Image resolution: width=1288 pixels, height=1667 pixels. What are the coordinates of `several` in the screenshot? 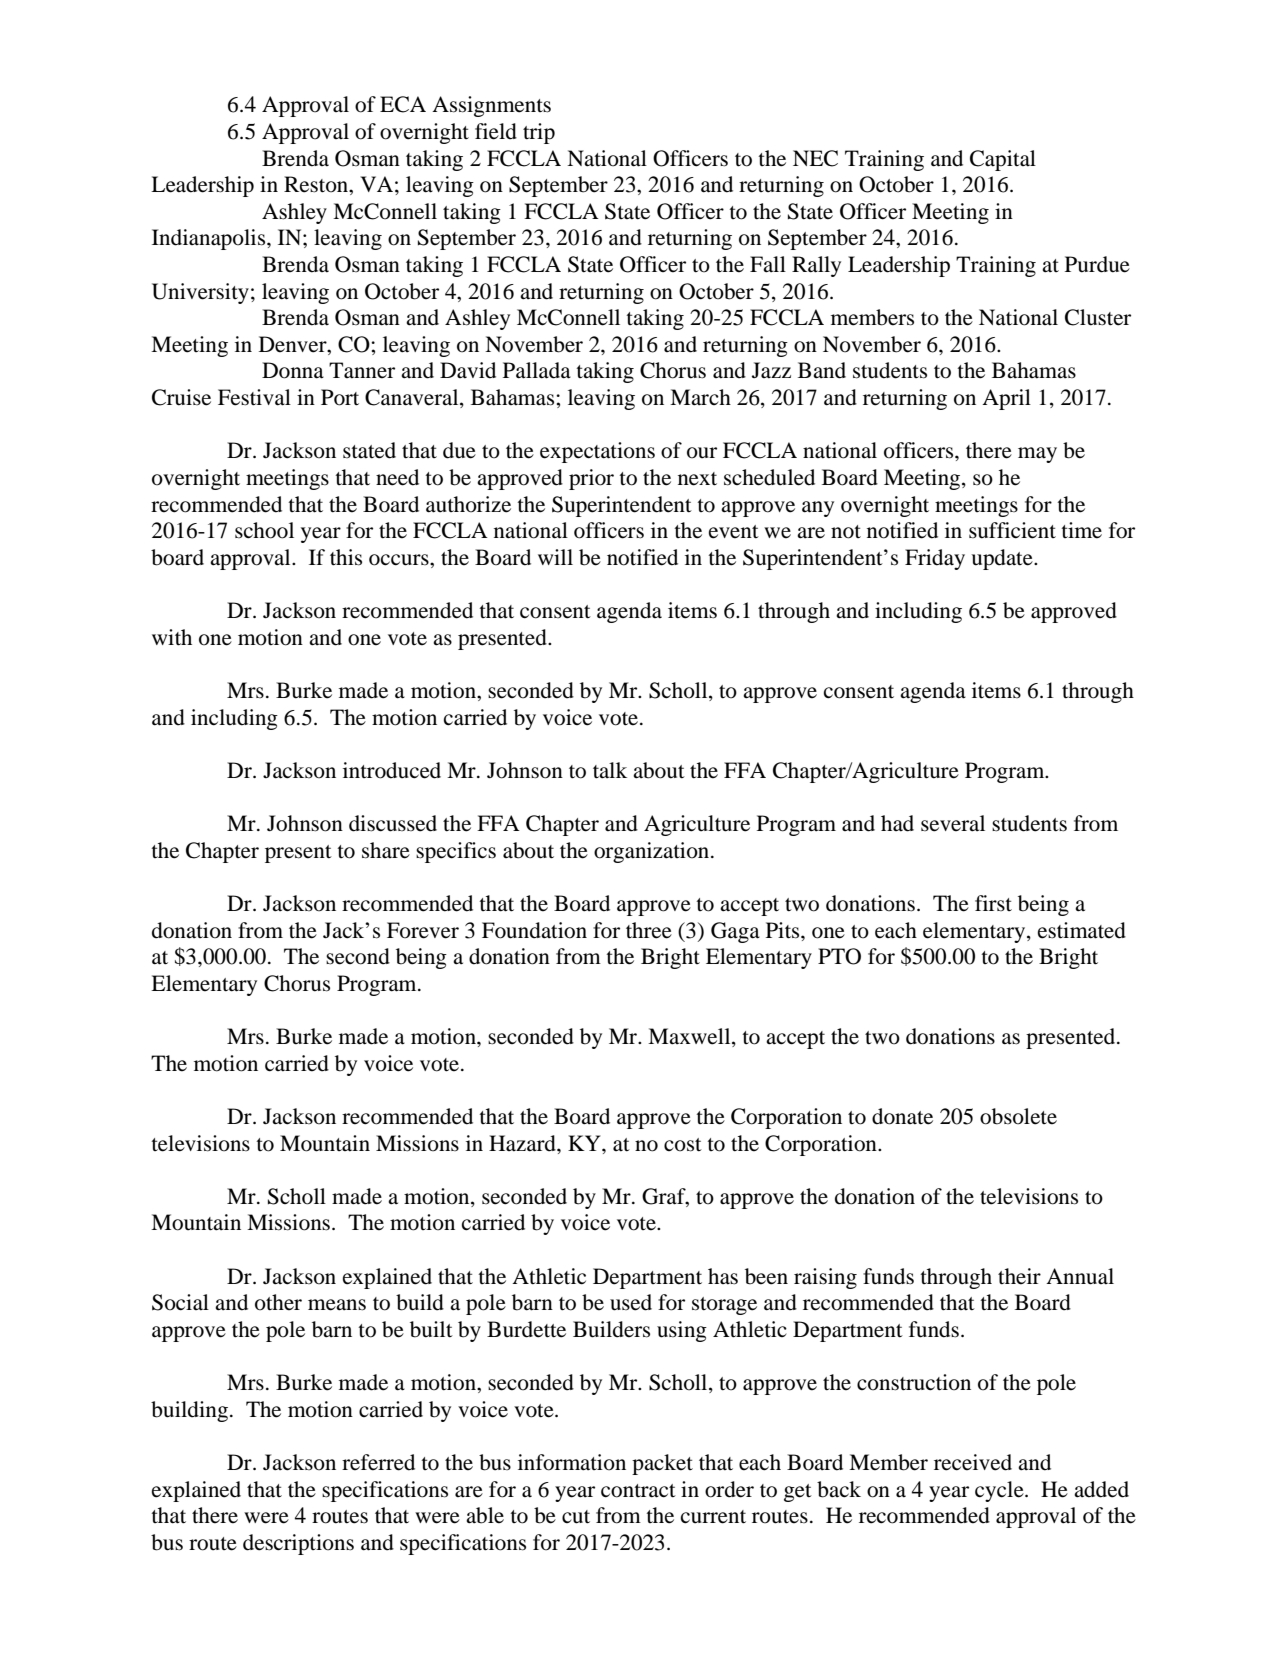 It's located at (953, 823).
